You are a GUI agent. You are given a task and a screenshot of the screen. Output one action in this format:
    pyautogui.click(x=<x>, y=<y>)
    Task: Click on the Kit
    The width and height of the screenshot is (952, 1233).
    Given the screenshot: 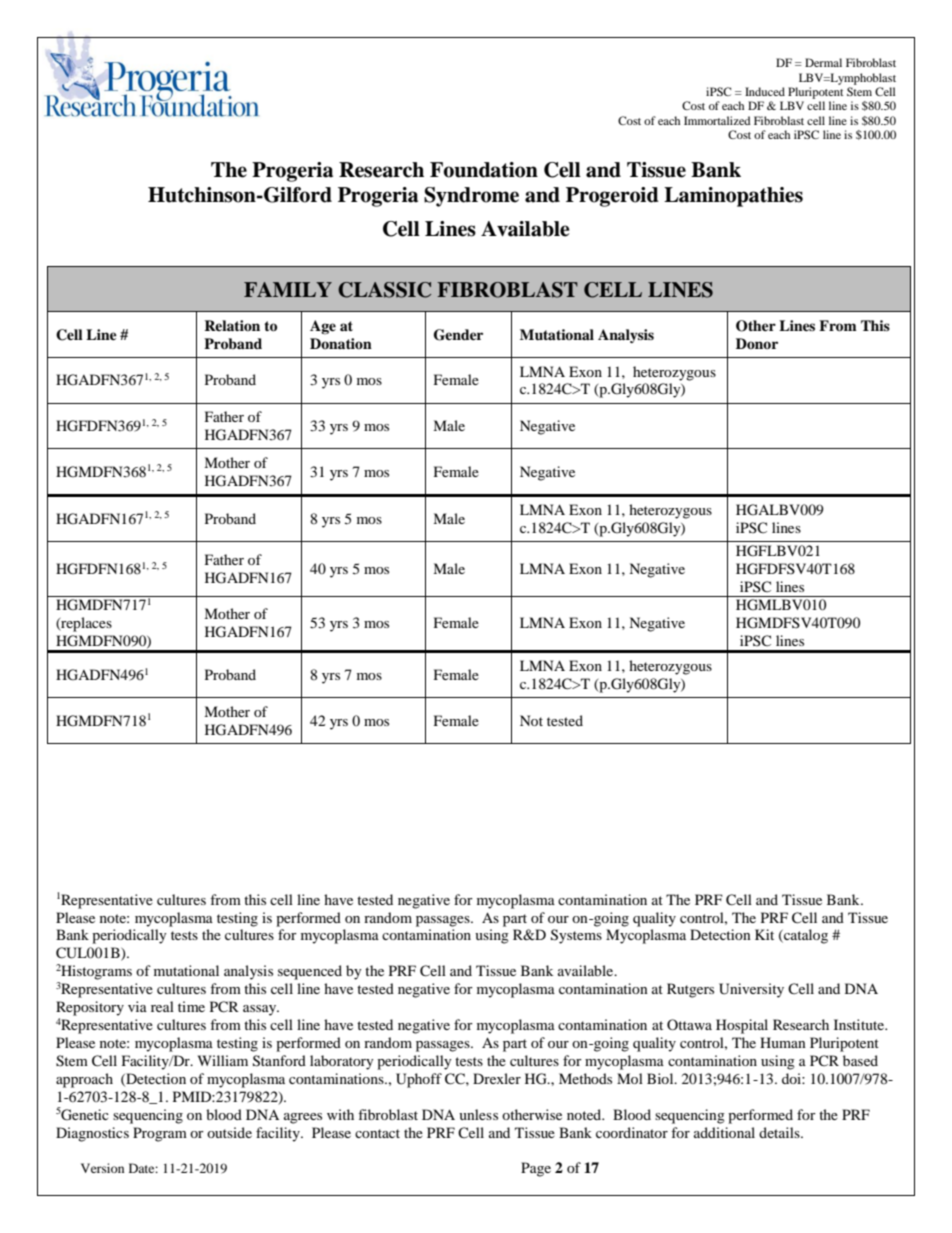 What is the action you would take?
    pyautogui.click(x=764, y=934)
